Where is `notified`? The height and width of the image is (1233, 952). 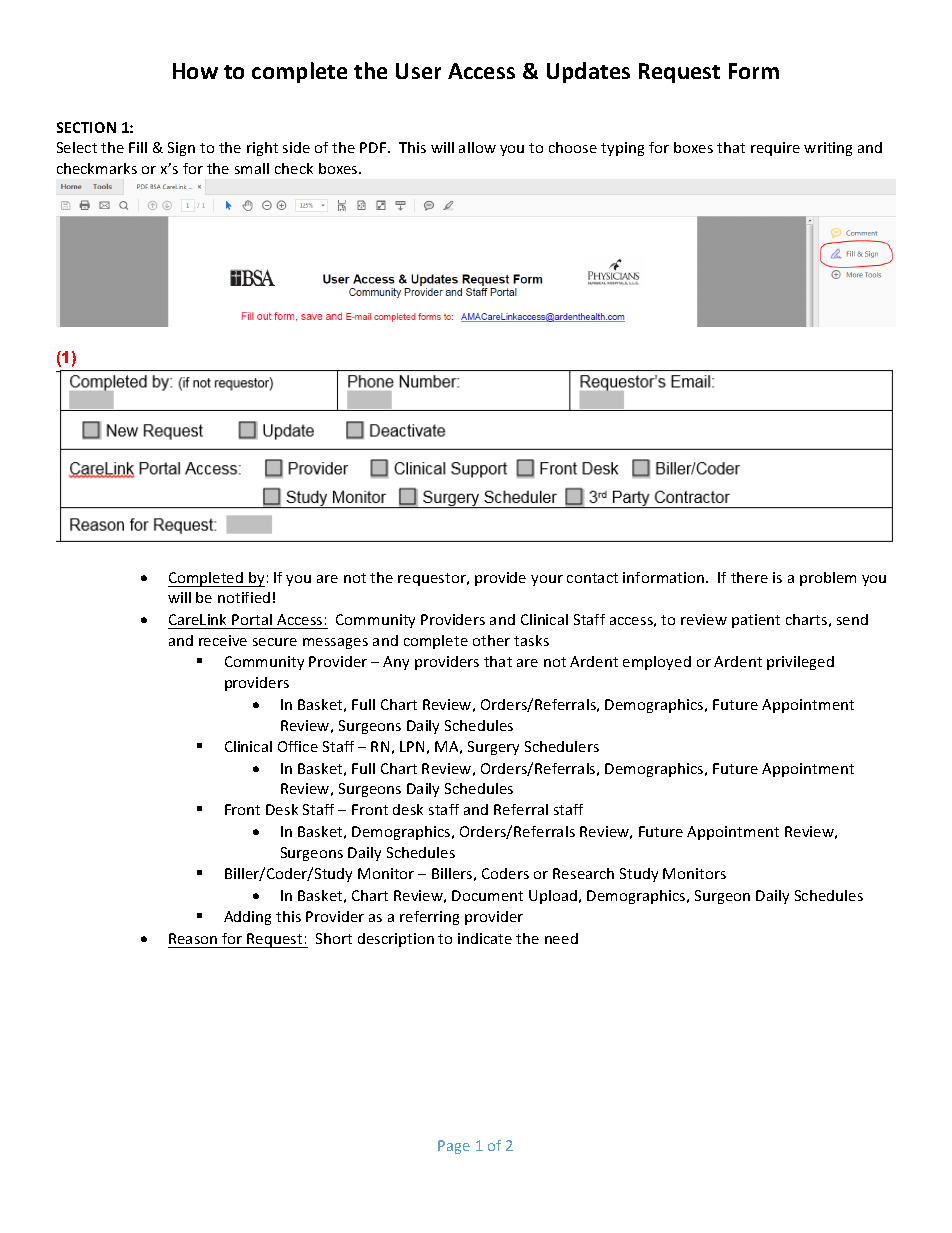
notified is located at coordinates (244, 597).
